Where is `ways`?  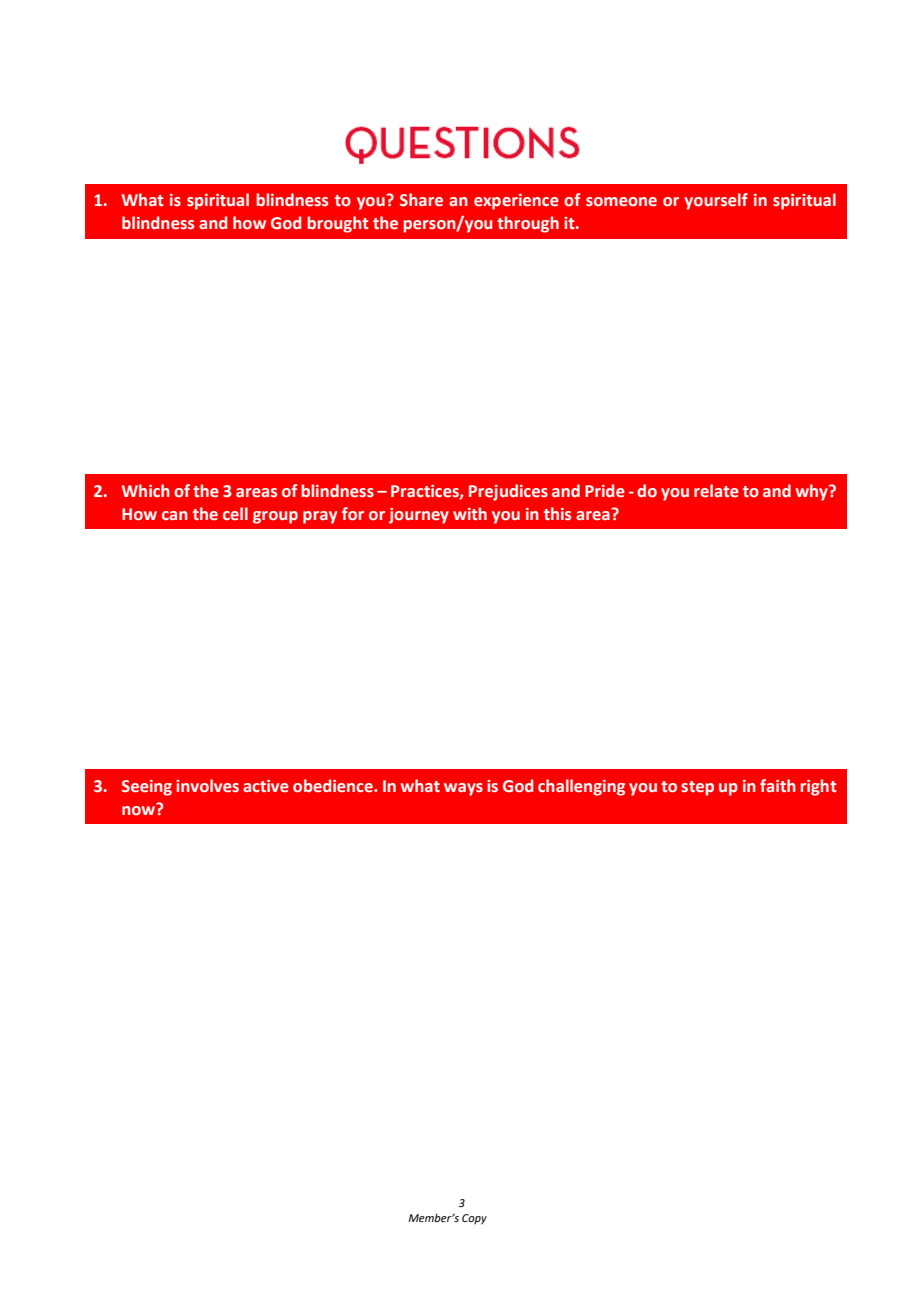
ways is located at coordinates (463, 789).
